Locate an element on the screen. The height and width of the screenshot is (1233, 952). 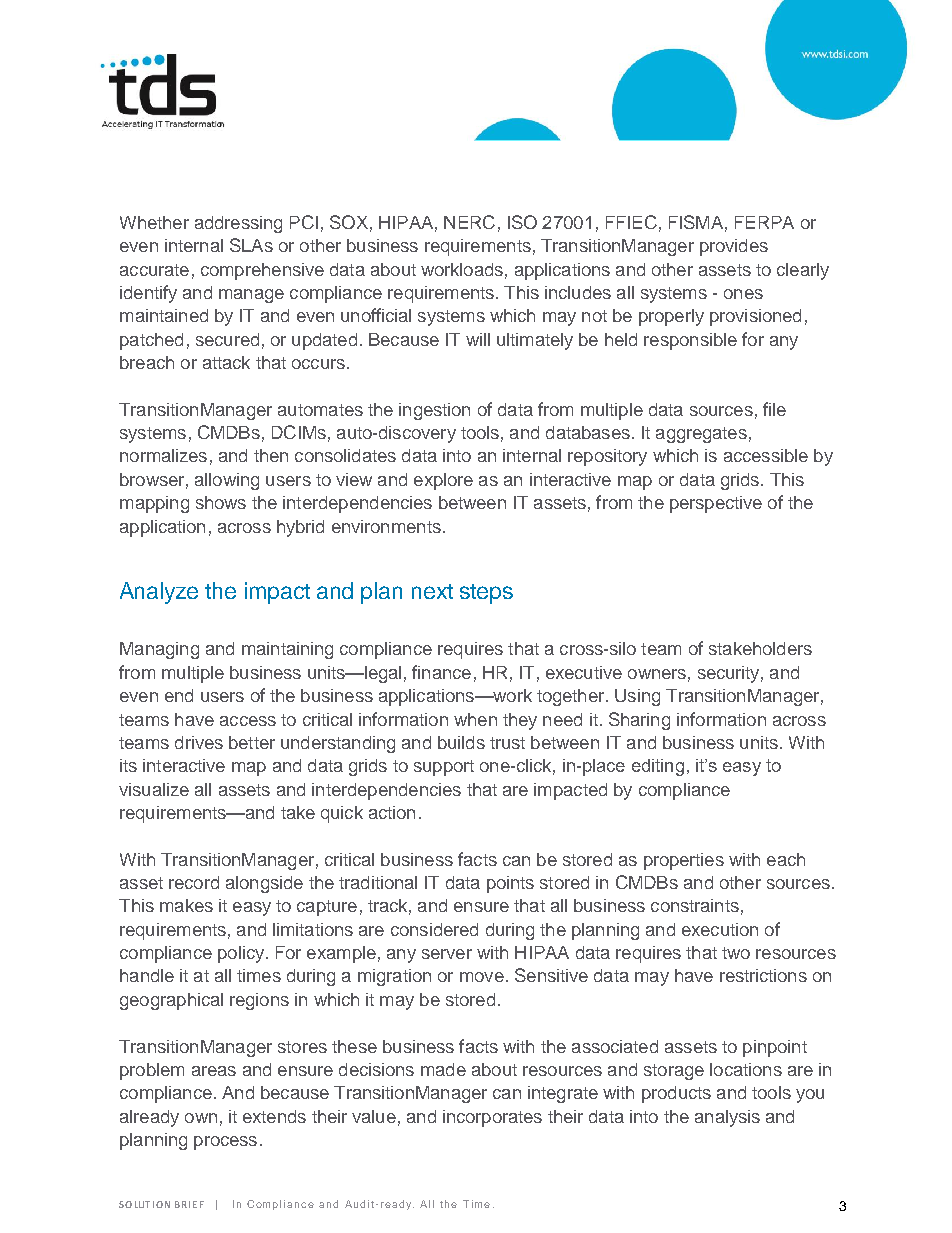
properties is located at coordinates (684, 861).
